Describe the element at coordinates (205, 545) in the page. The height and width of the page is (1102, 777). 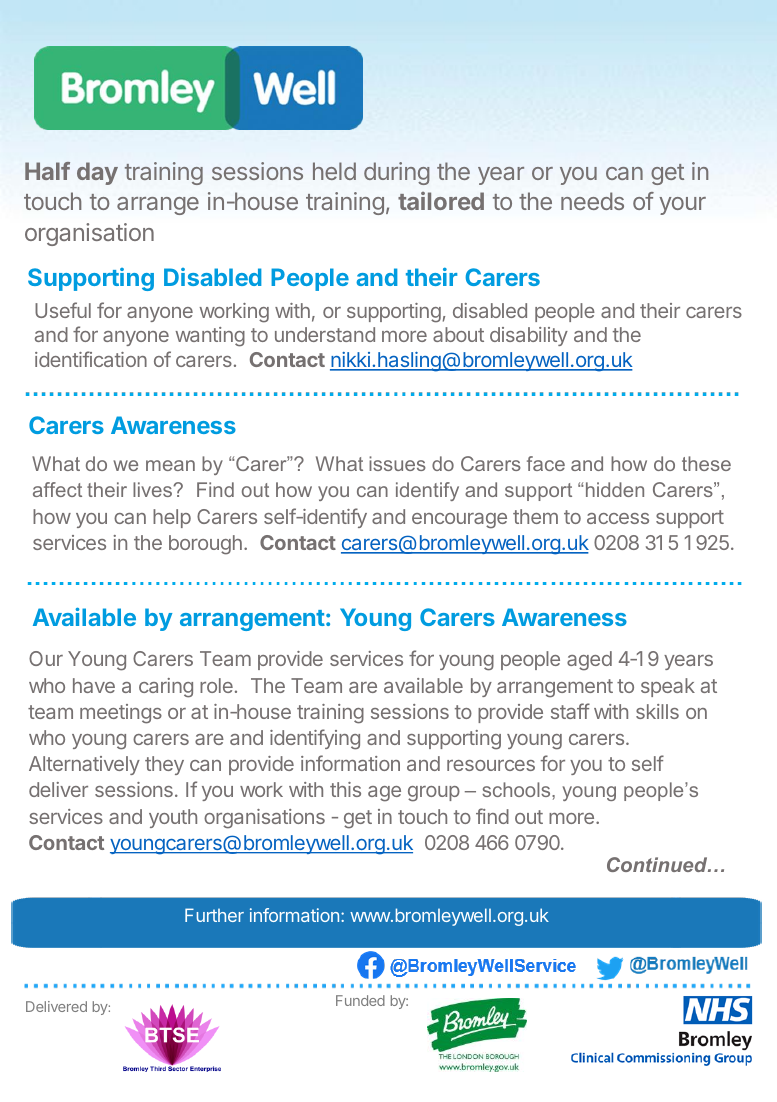
I see `borough` at that location.
